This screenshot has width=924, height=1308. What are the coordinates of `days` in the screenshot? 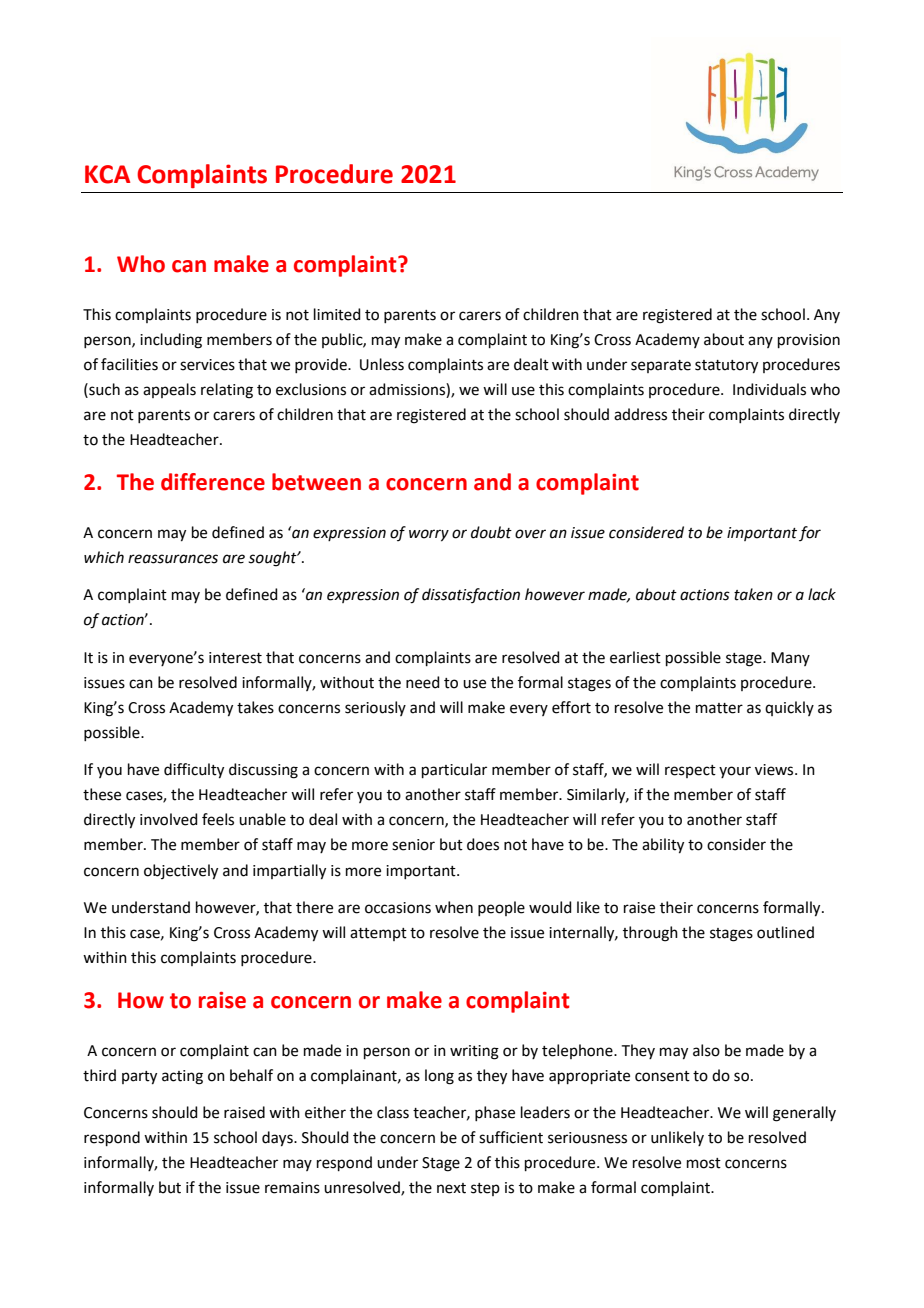 It's located at (278, 1139).
